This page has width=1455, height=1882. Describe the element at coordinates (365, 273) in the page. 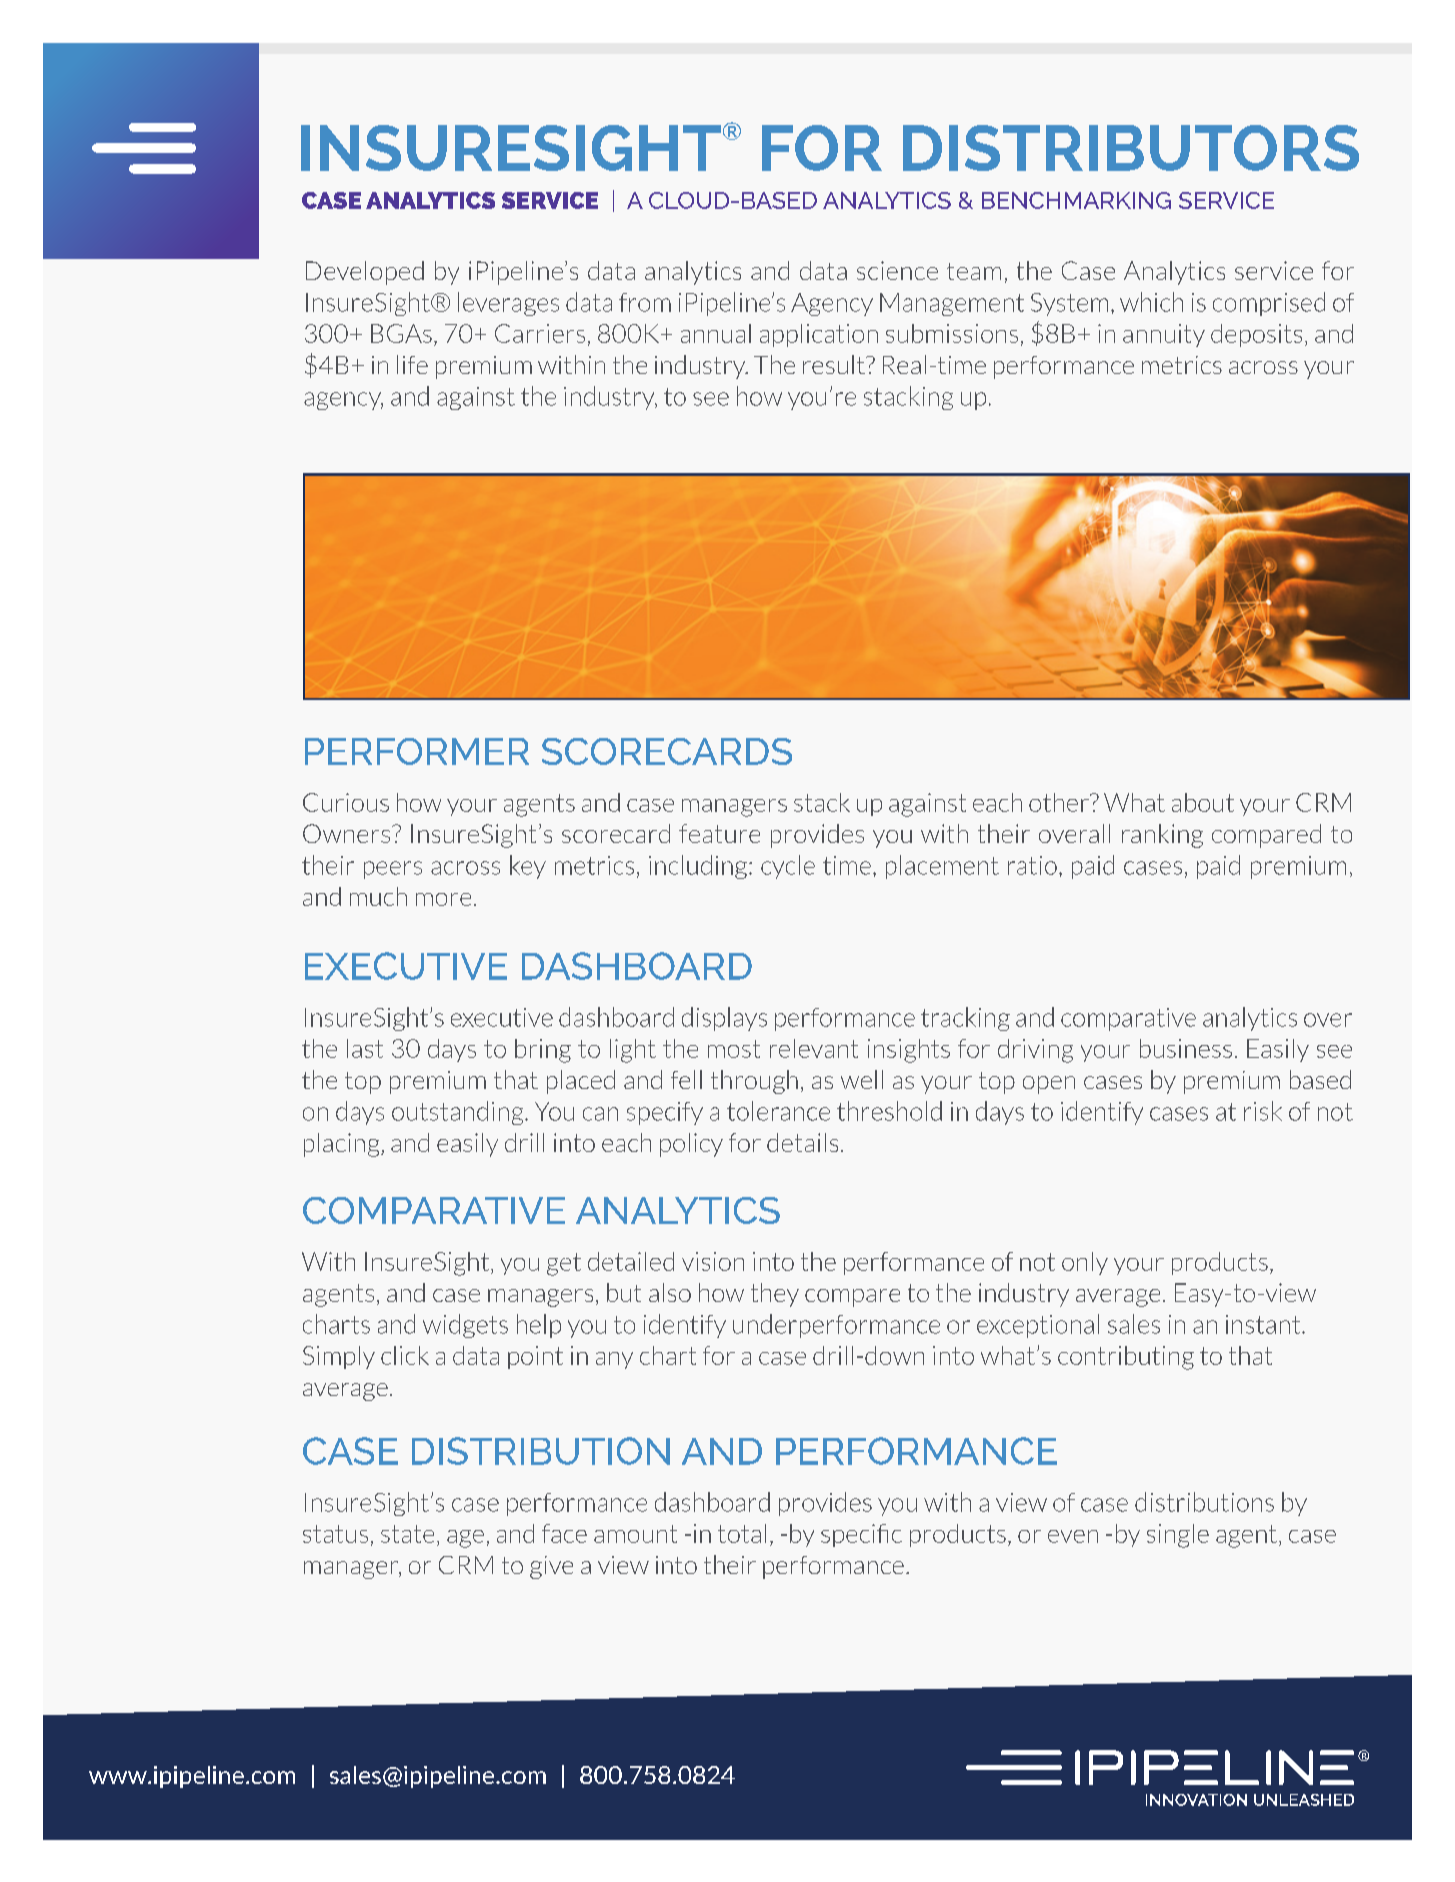

I see `Developed` at that location.
